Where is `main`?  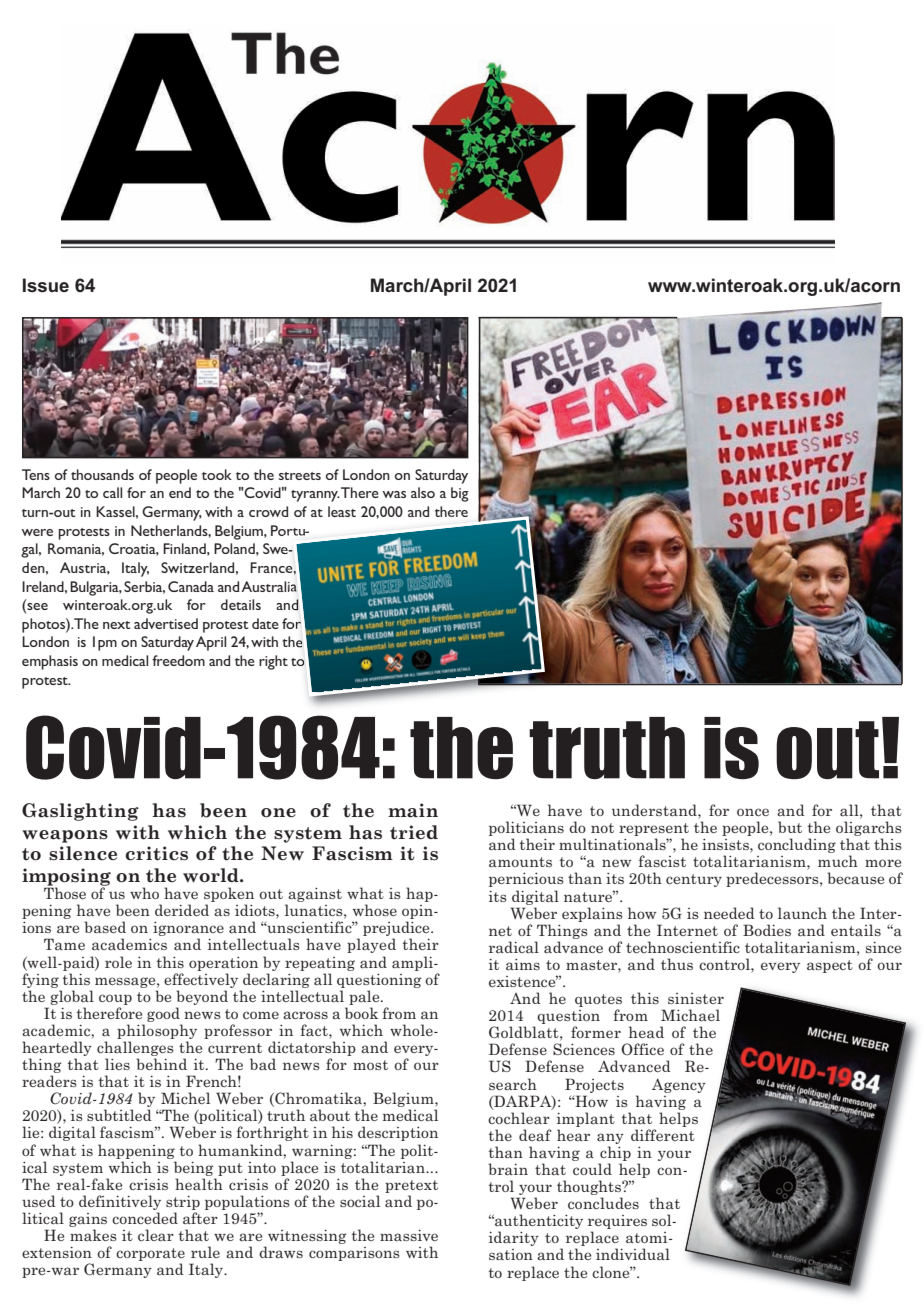
main is located at coordinates (413, 810).
